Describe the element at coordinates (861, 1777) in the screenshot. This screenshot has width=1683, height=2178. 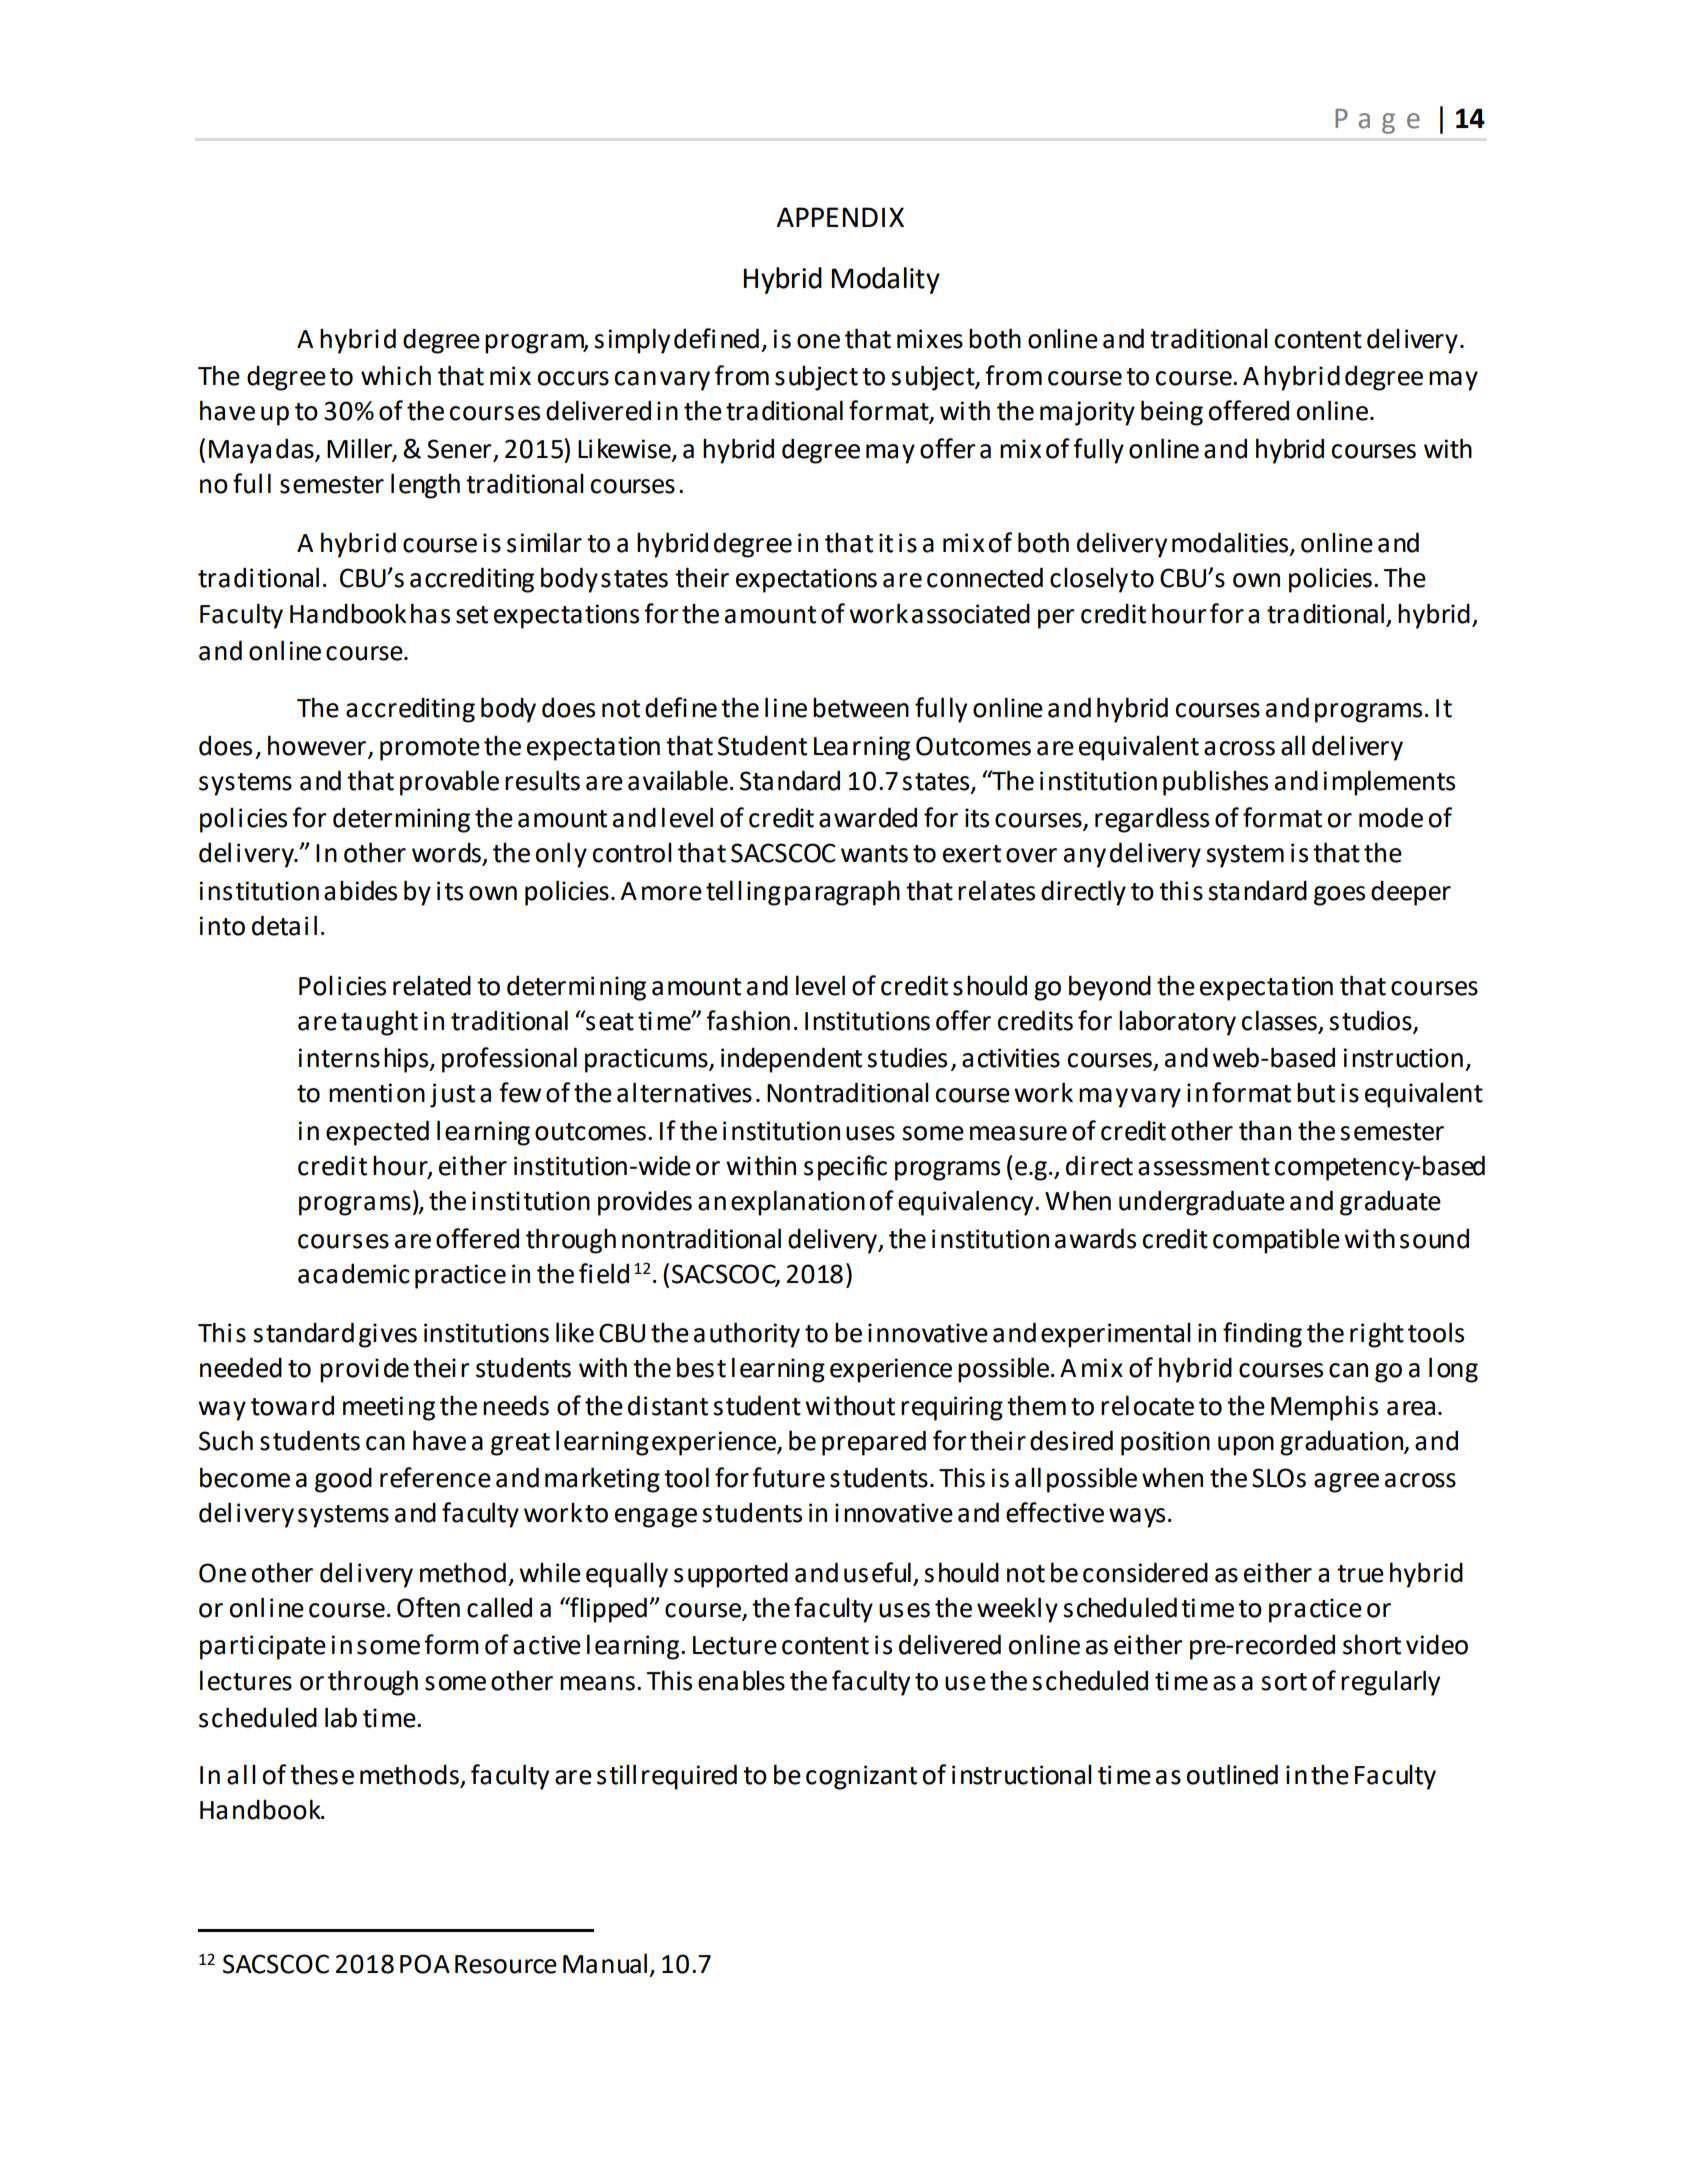
I see `cognizant` at that location.
